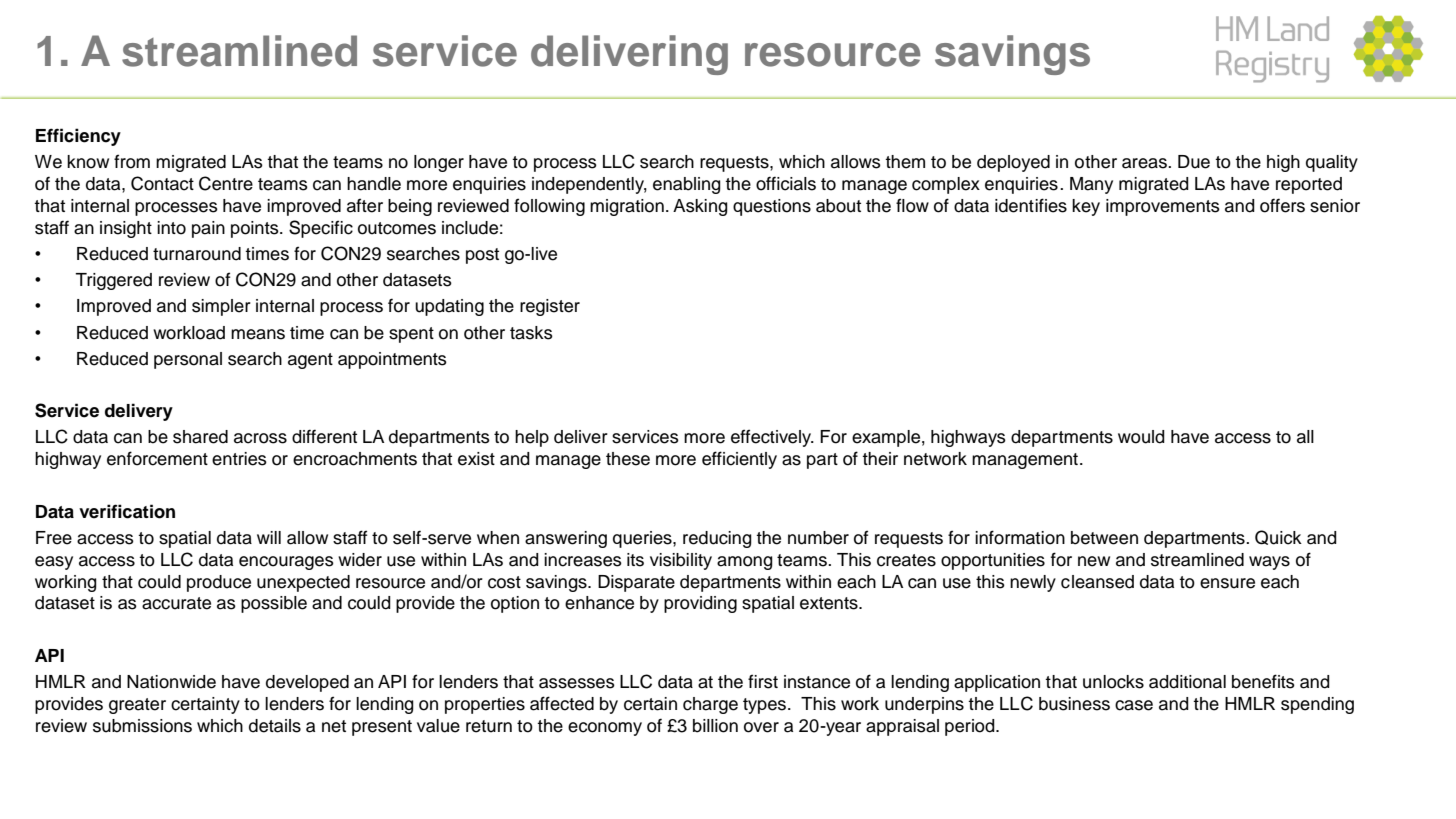 The width and height of the screenshot is (1456, 819). Describe the element at coordinates (550, 307) in the screenshot. I see `register` at that location.
